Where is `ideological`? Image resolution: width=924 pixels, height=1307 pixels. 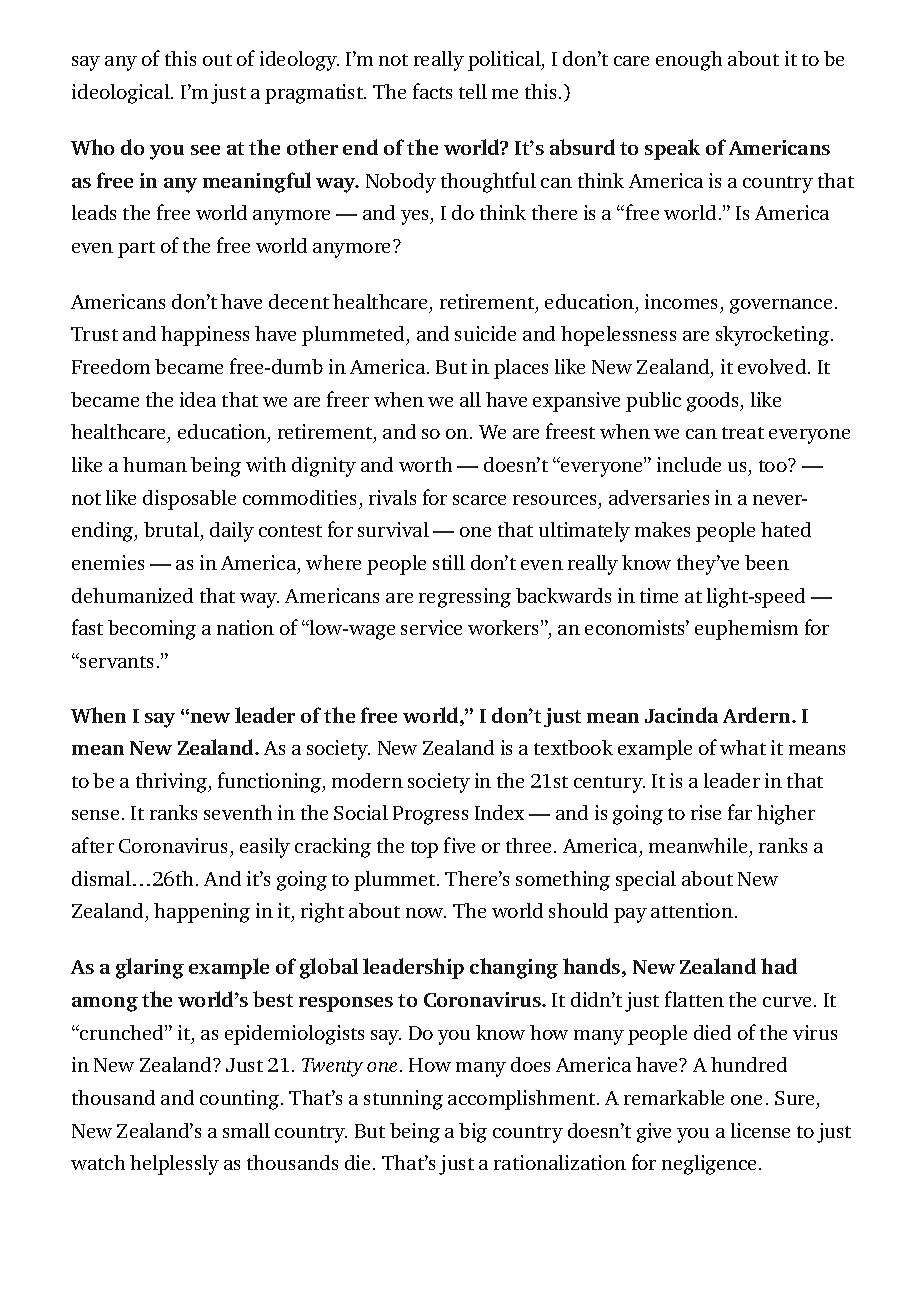 ideological is located at coordinates (122, 94).
